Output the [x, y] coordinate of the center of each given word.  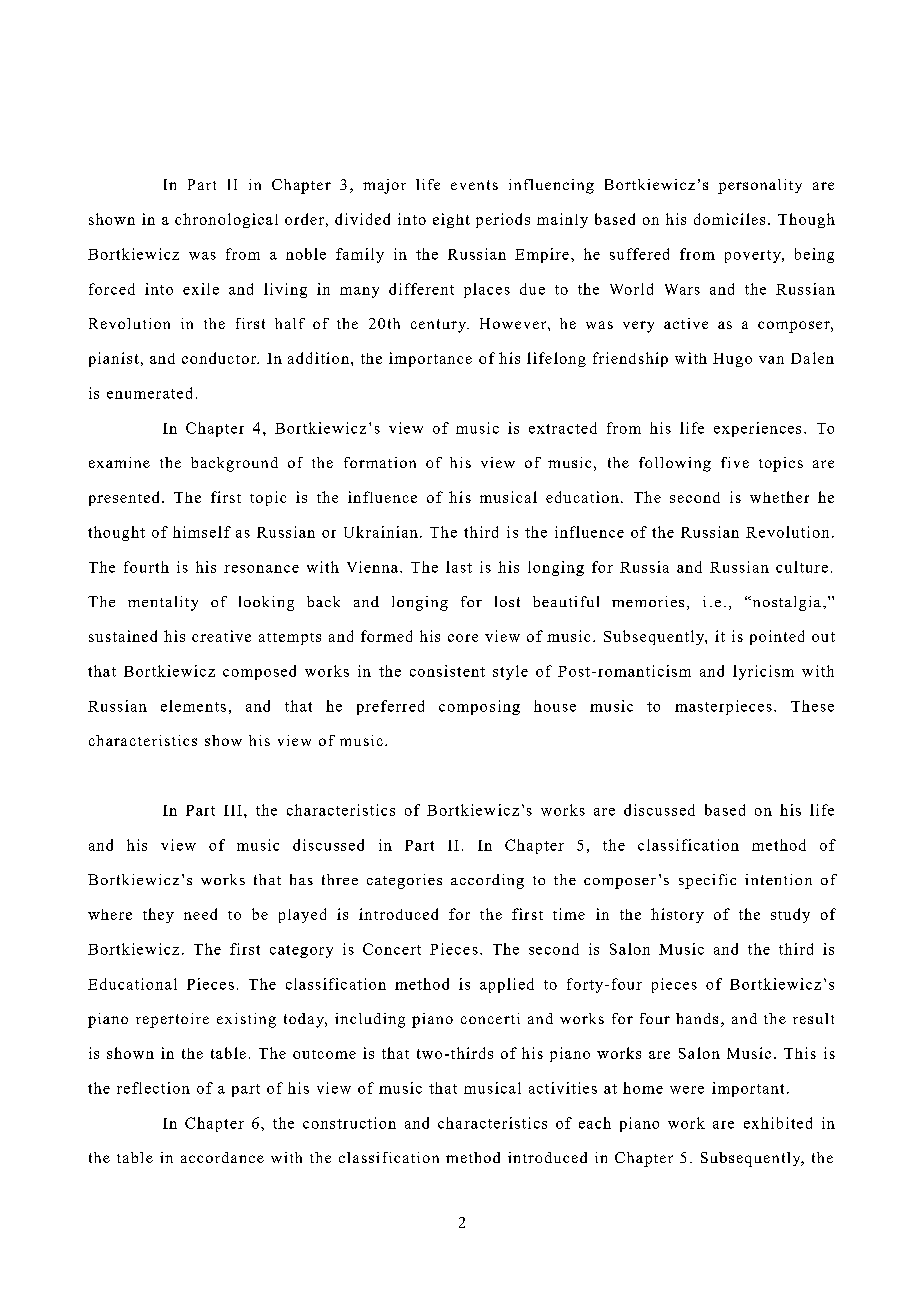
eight [451, 220]
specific [707, 881]
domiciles [729, 219]
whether [779, 497]
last [459, 567]
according [487, 881]
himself [202, 532]
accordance [222, 1157]
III [233, 810]
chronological [226, 220]
